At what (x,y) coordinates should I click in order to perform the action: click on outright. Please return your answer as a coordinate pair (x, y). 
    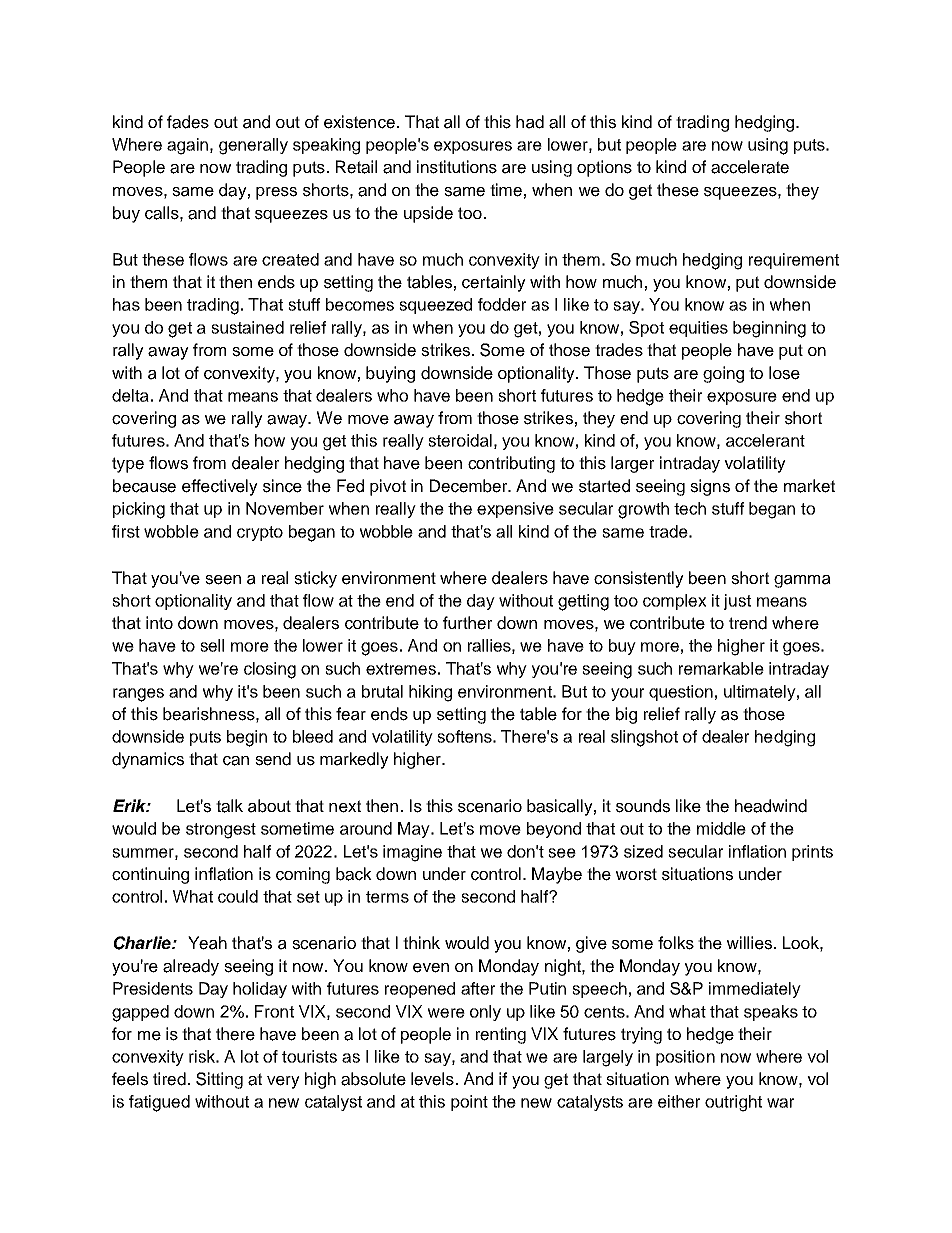
    Looking at the image, I should click on (733, 1103).
